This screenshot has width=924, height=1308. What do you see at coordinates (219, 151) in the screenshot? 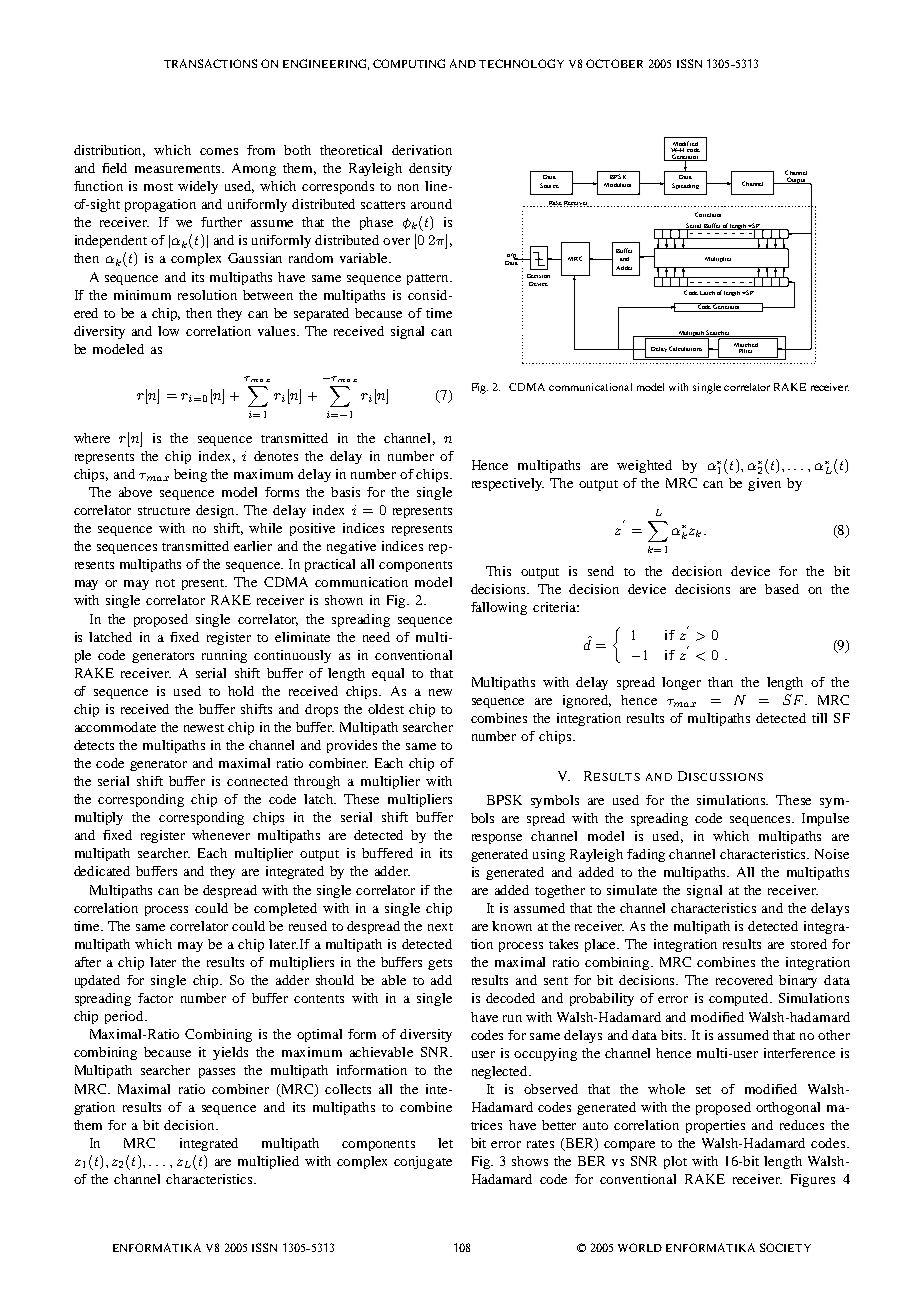
I see `comes` at bounding box center [219, 151].
